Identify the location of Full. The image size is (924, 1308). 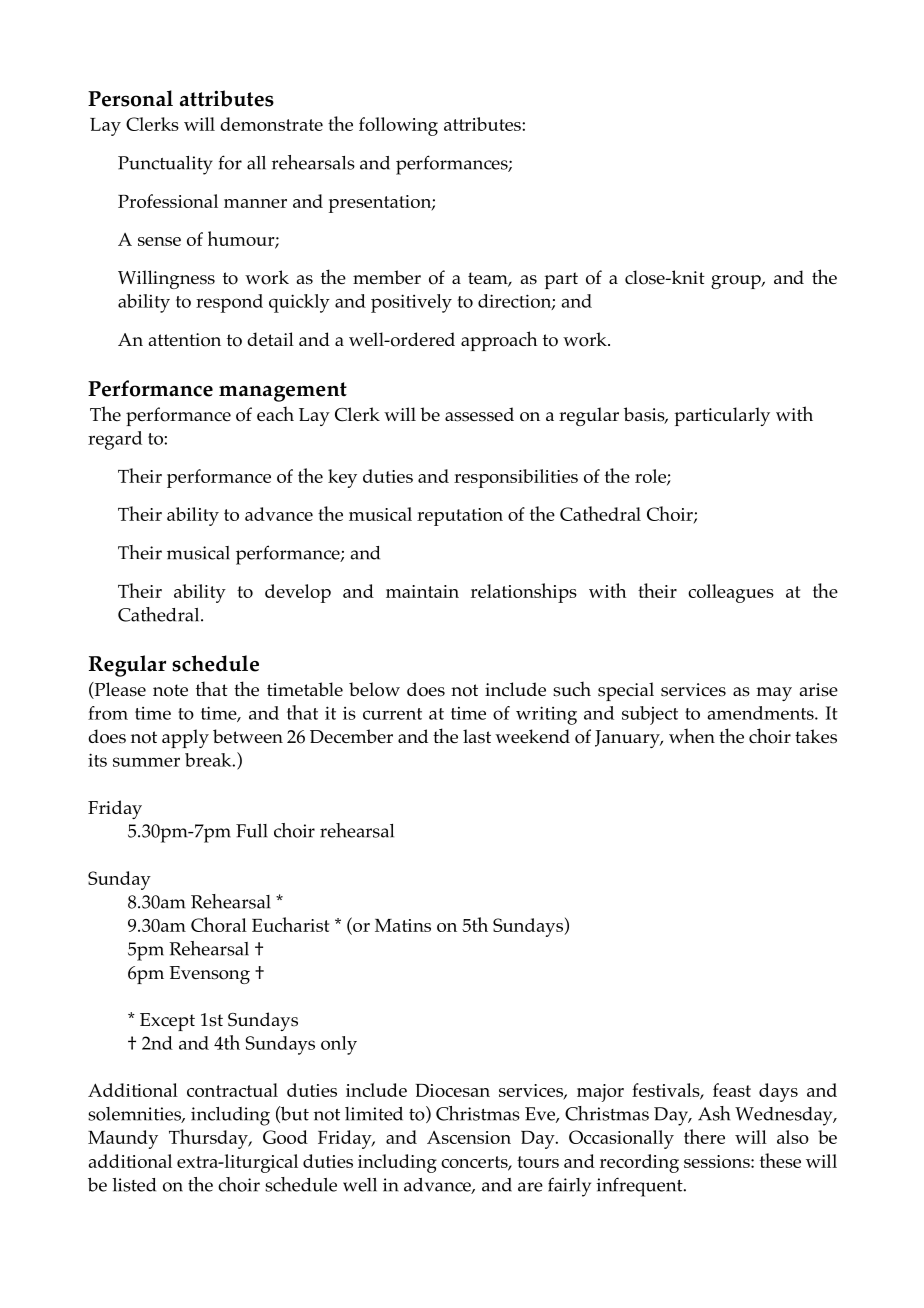
(252, 831).
